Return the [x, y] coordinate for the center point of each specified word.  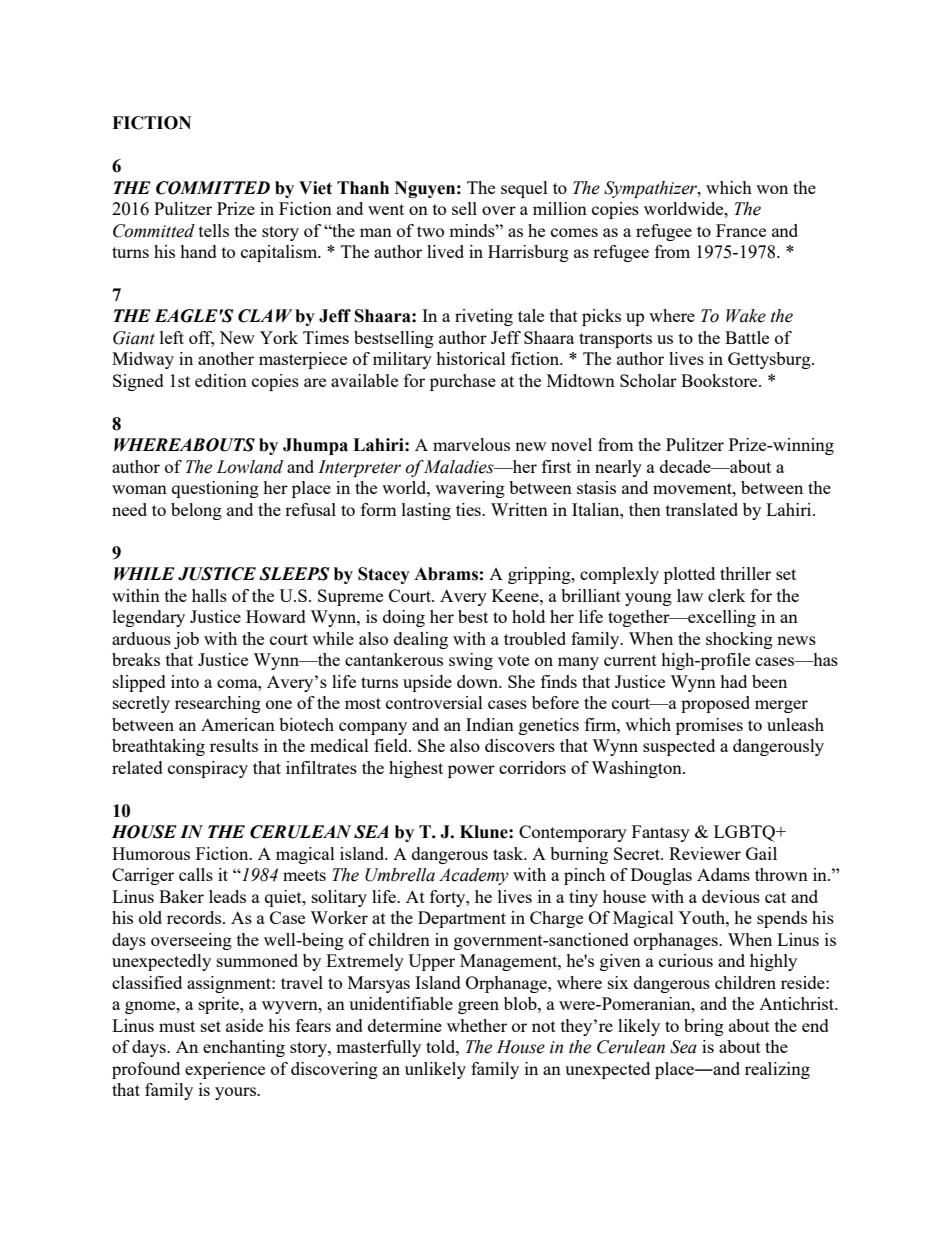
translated [702, 509]
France [741, 230]
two [430, 231]
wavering [470, 489]
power [471, 771]
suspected [679, 747]
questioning [215, 489]
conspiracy [208, 769]
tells [214, 230]
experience [225, 1070]
